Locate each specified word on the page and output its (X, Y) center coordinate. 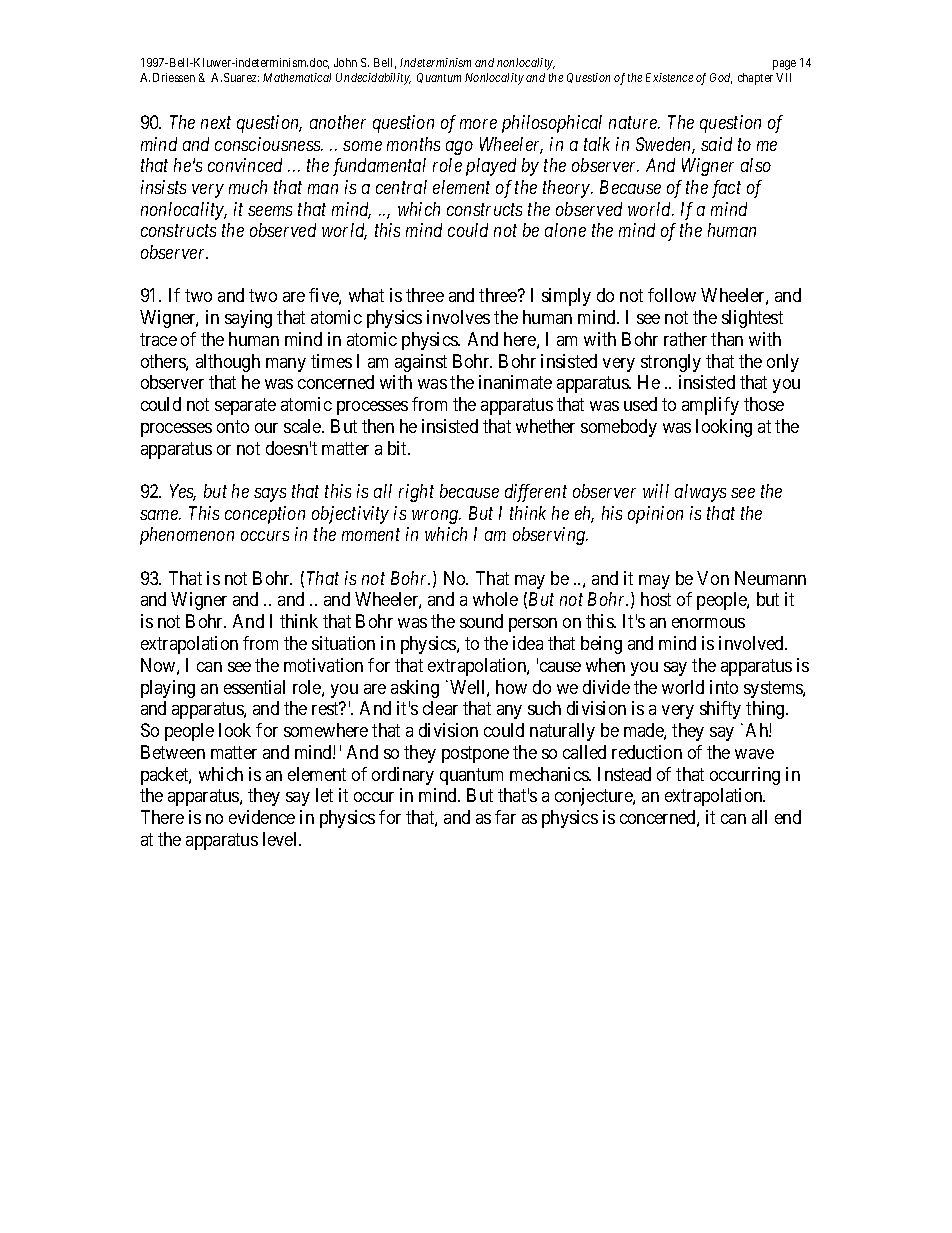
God (721, 78)
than (727, 339)
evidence (262, 817)
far (505, 817)
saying (248, 319)
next (216, 123)
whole (495, 599)
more (478, 124)
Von (713, 578)
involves (458, 317)
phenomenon (187, 536)
